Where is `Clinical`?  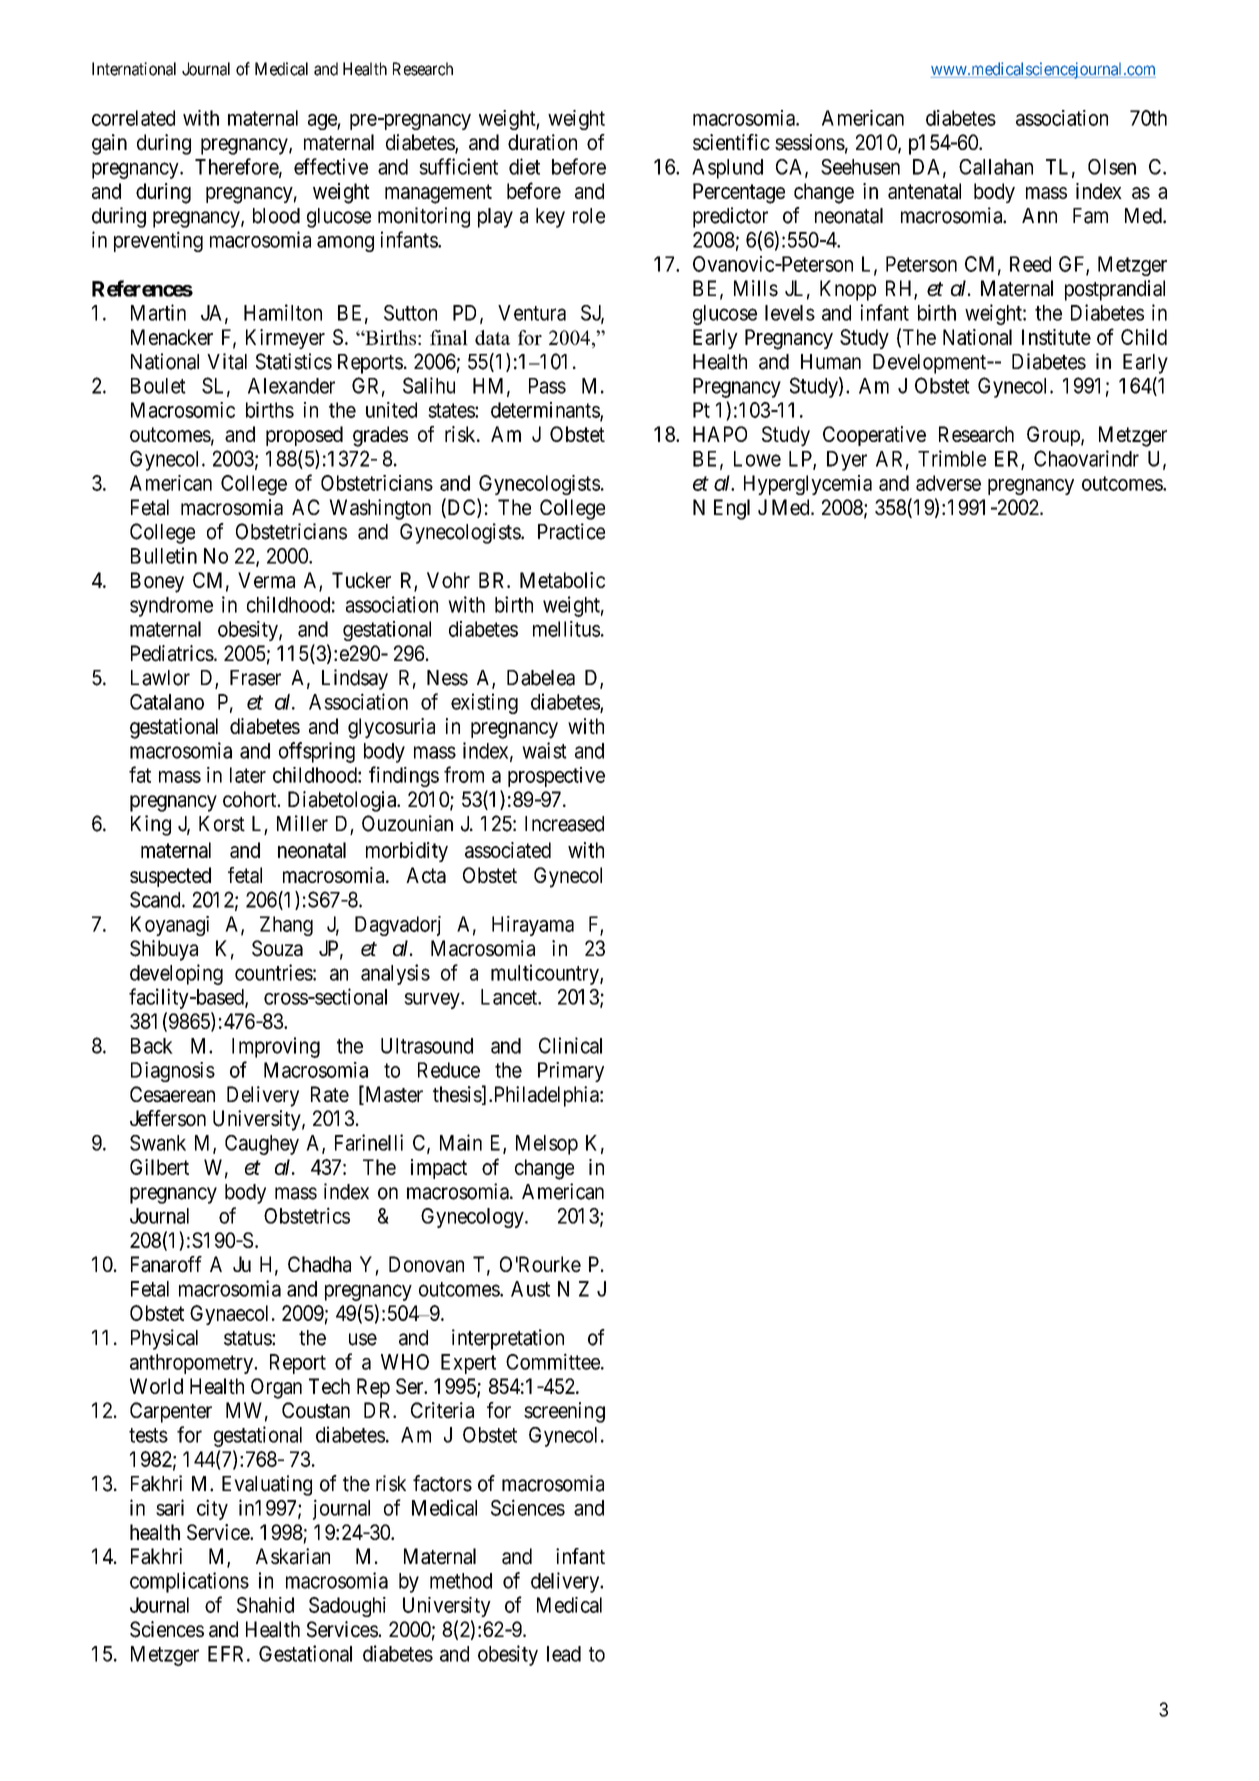
Clinical is located at coordinates (570, 1045).
